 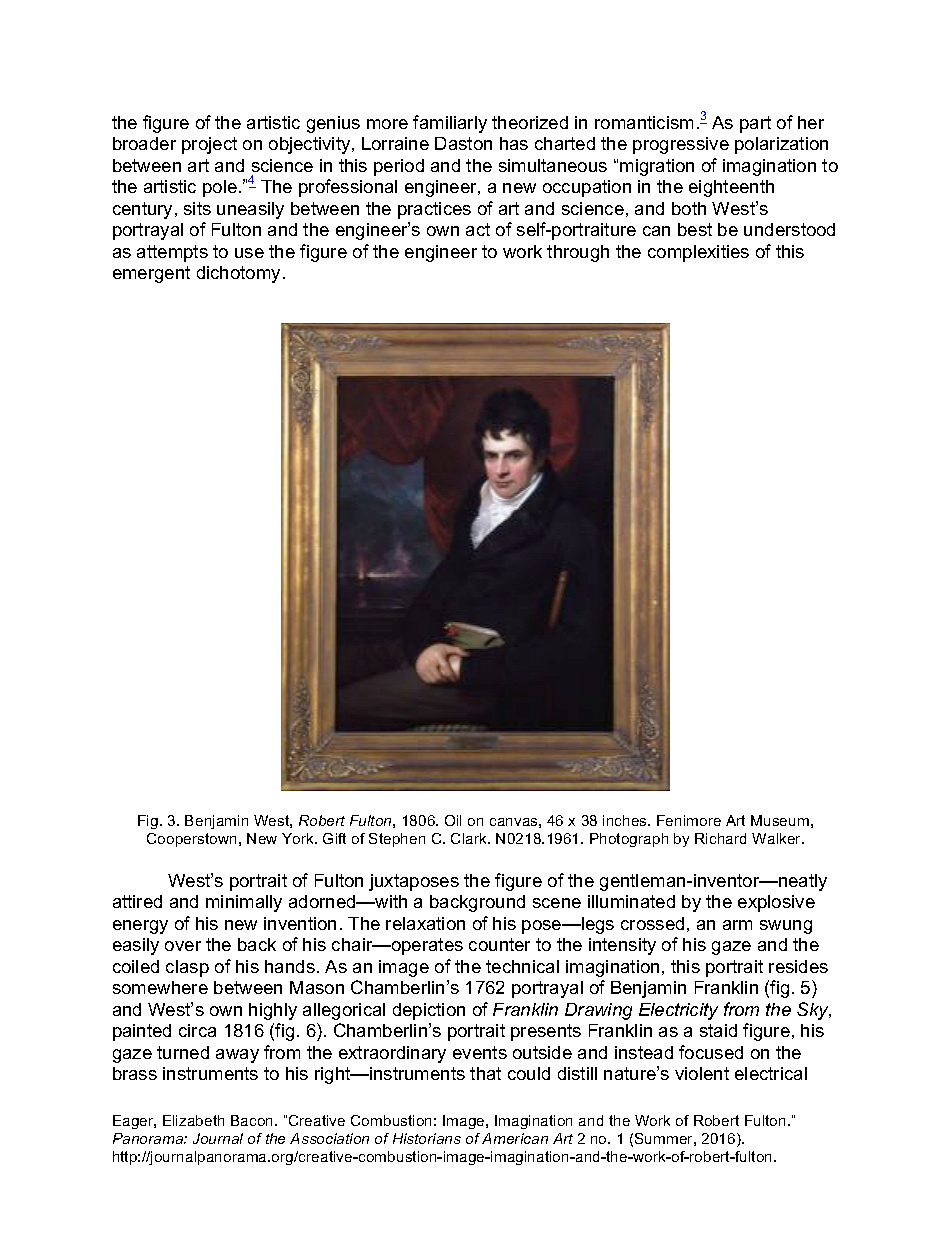 What do you see at coordinates (578, 253) in the screenshot?
I see `through` at bounding box center [578, 253].
